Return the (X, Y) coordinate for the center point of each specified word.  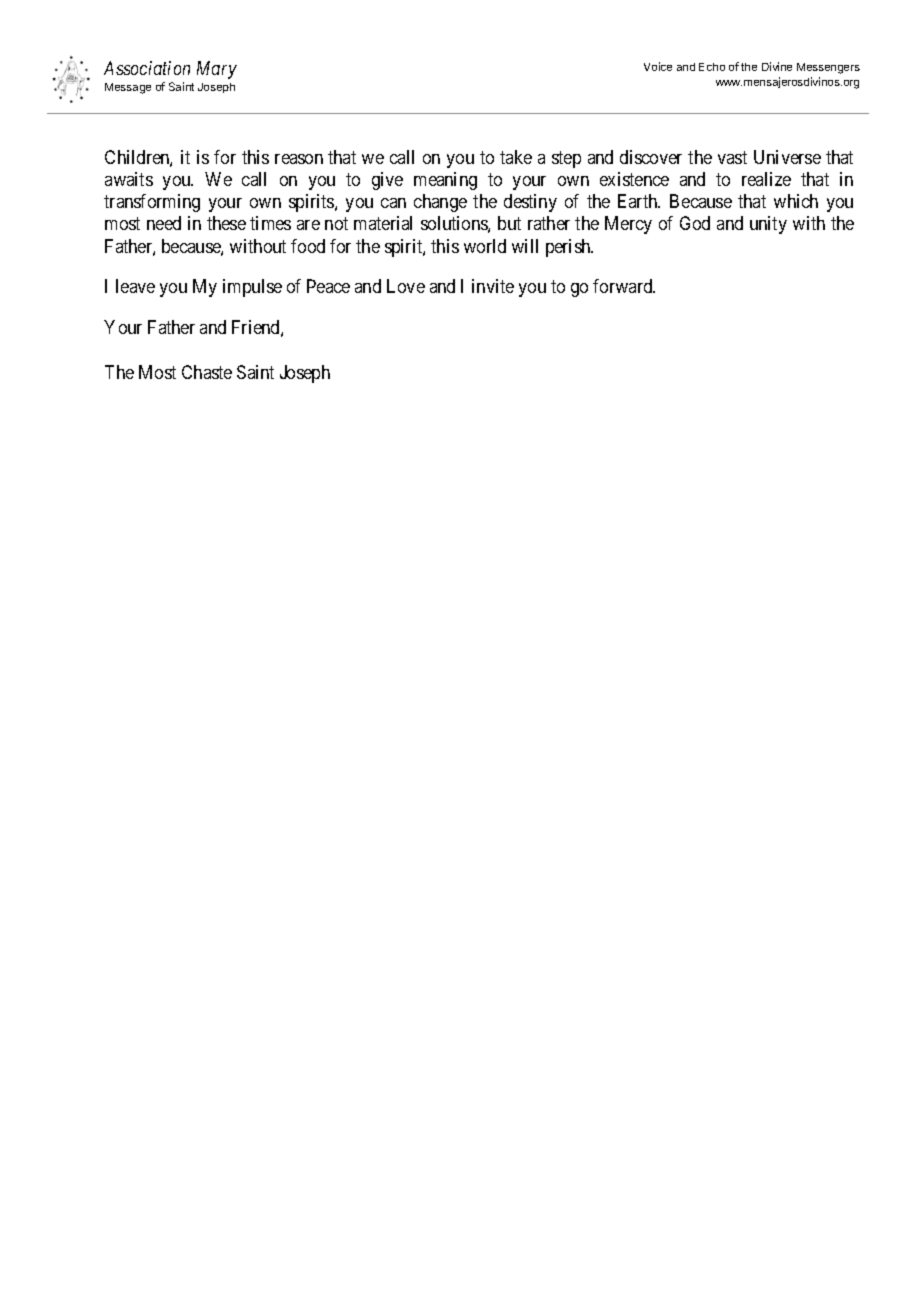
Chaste (207, 372)
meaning (445, 181)
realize (766, 179)
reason (299, 159)
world (485, 246)
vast (732, 157)
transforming (152, 203)
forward (624, 286)
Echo (712, 67)
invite (493, 286)
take (516, 157)
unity (768, 225)
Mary (217, 70)
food (308, 246)
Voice (658, 66)
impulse (252, 288)
